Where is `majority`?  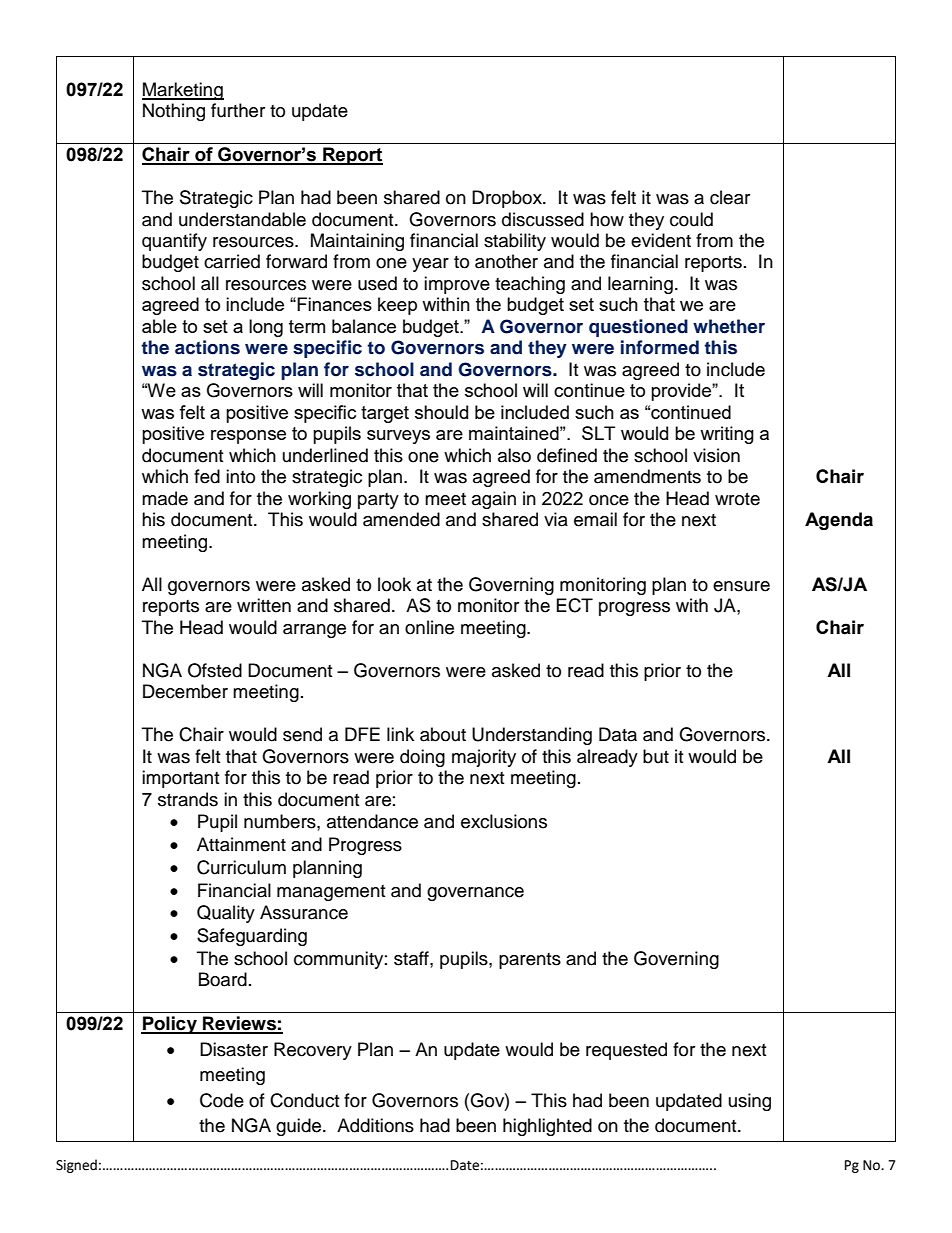 majority is located at coordinates (484, 758).
